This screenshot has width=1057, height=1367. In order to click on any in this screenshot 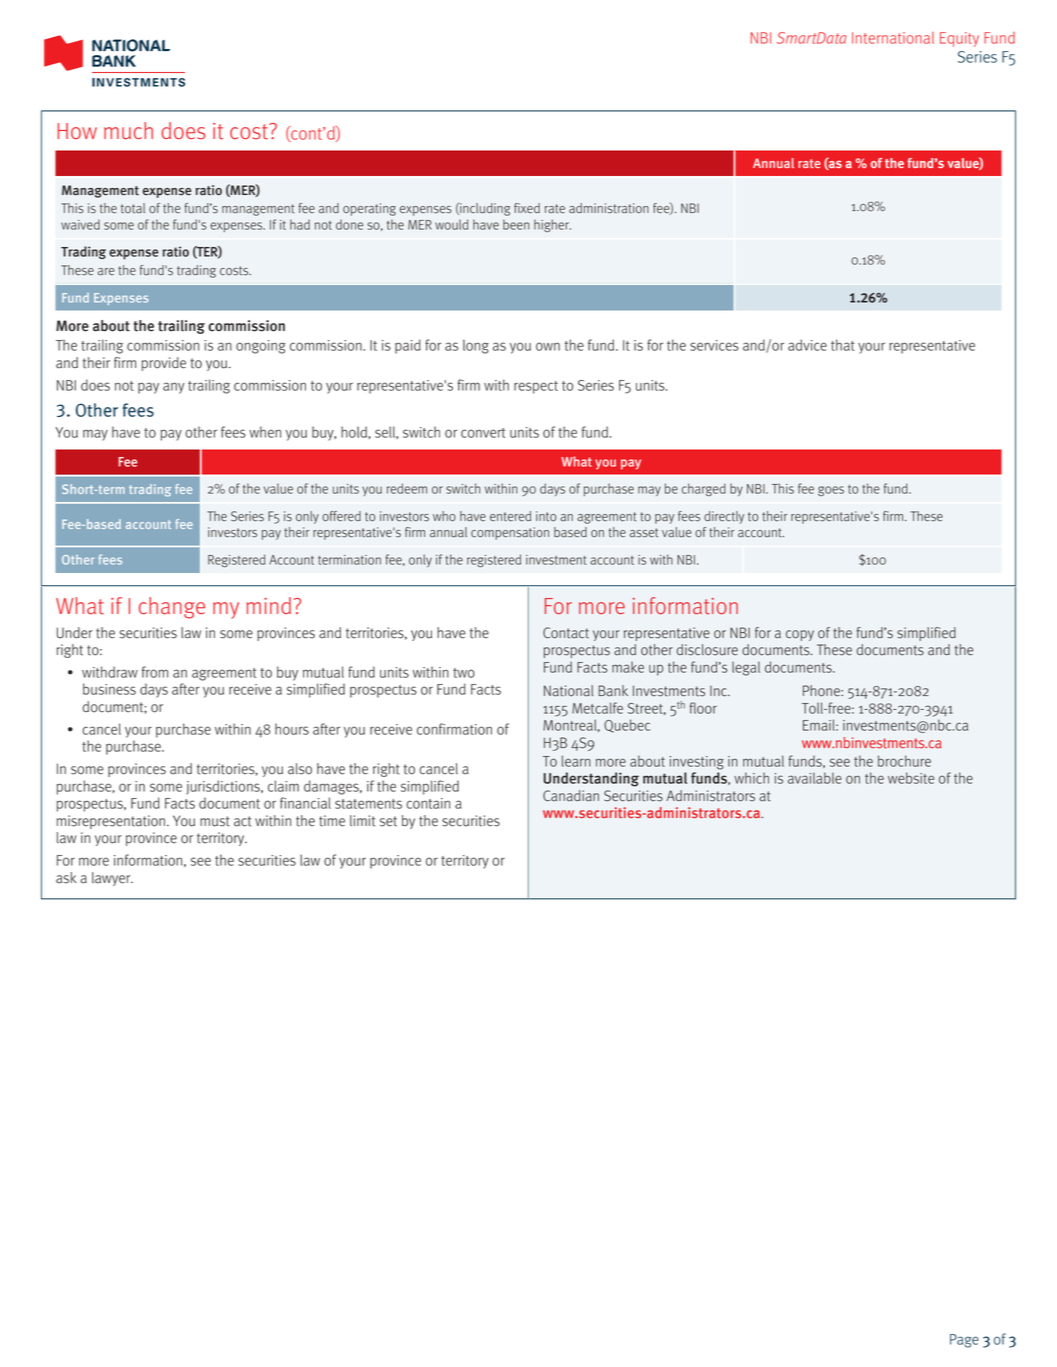, I will do `click(173, 388)`.
